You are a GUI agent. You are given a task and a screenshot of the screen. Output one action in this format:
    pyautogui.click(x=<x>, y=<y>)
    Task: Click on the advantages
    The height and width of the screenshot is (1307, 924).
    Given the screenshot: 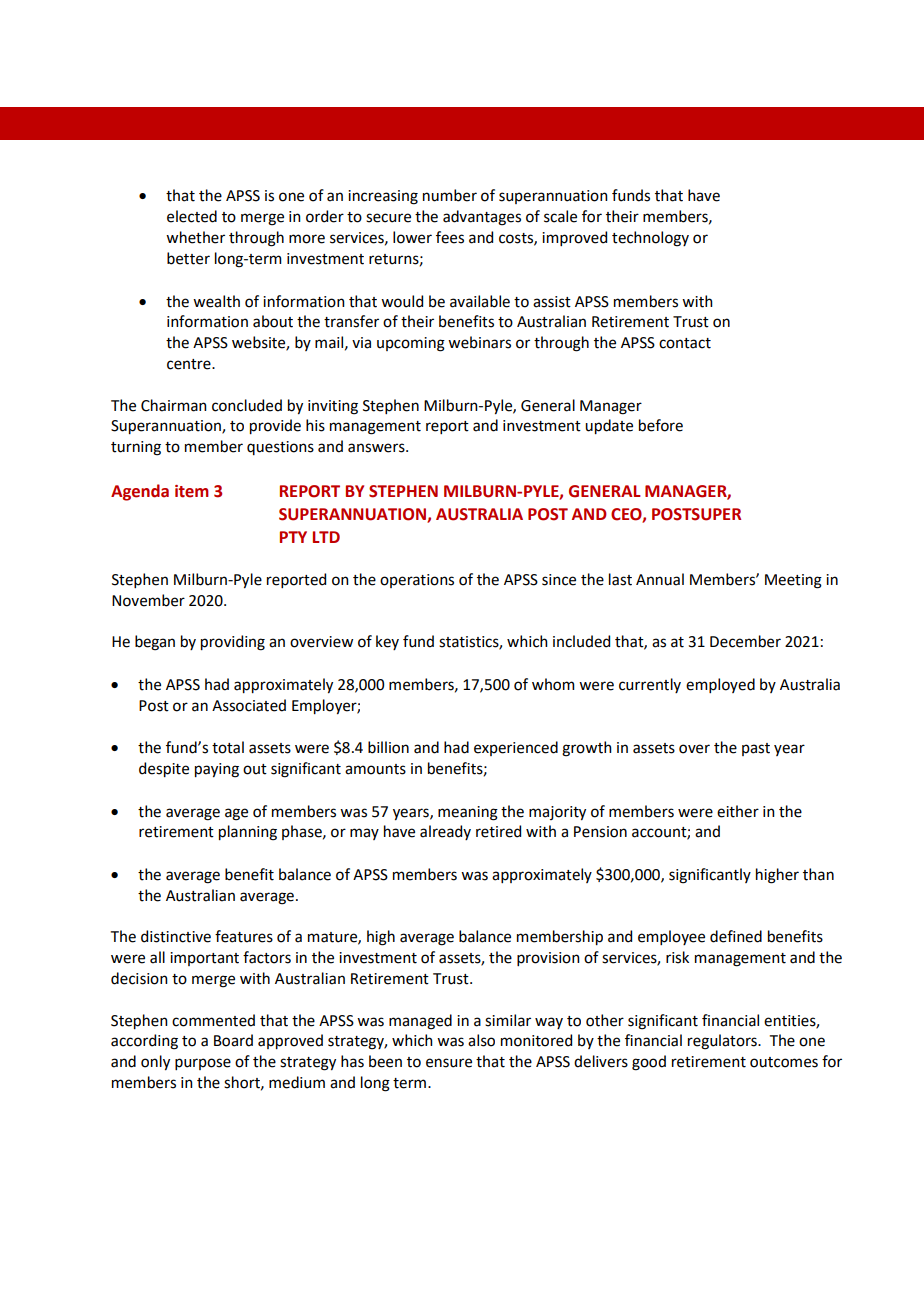 What is the action you would take?
    pyautogui.click(x=482, y=218)
